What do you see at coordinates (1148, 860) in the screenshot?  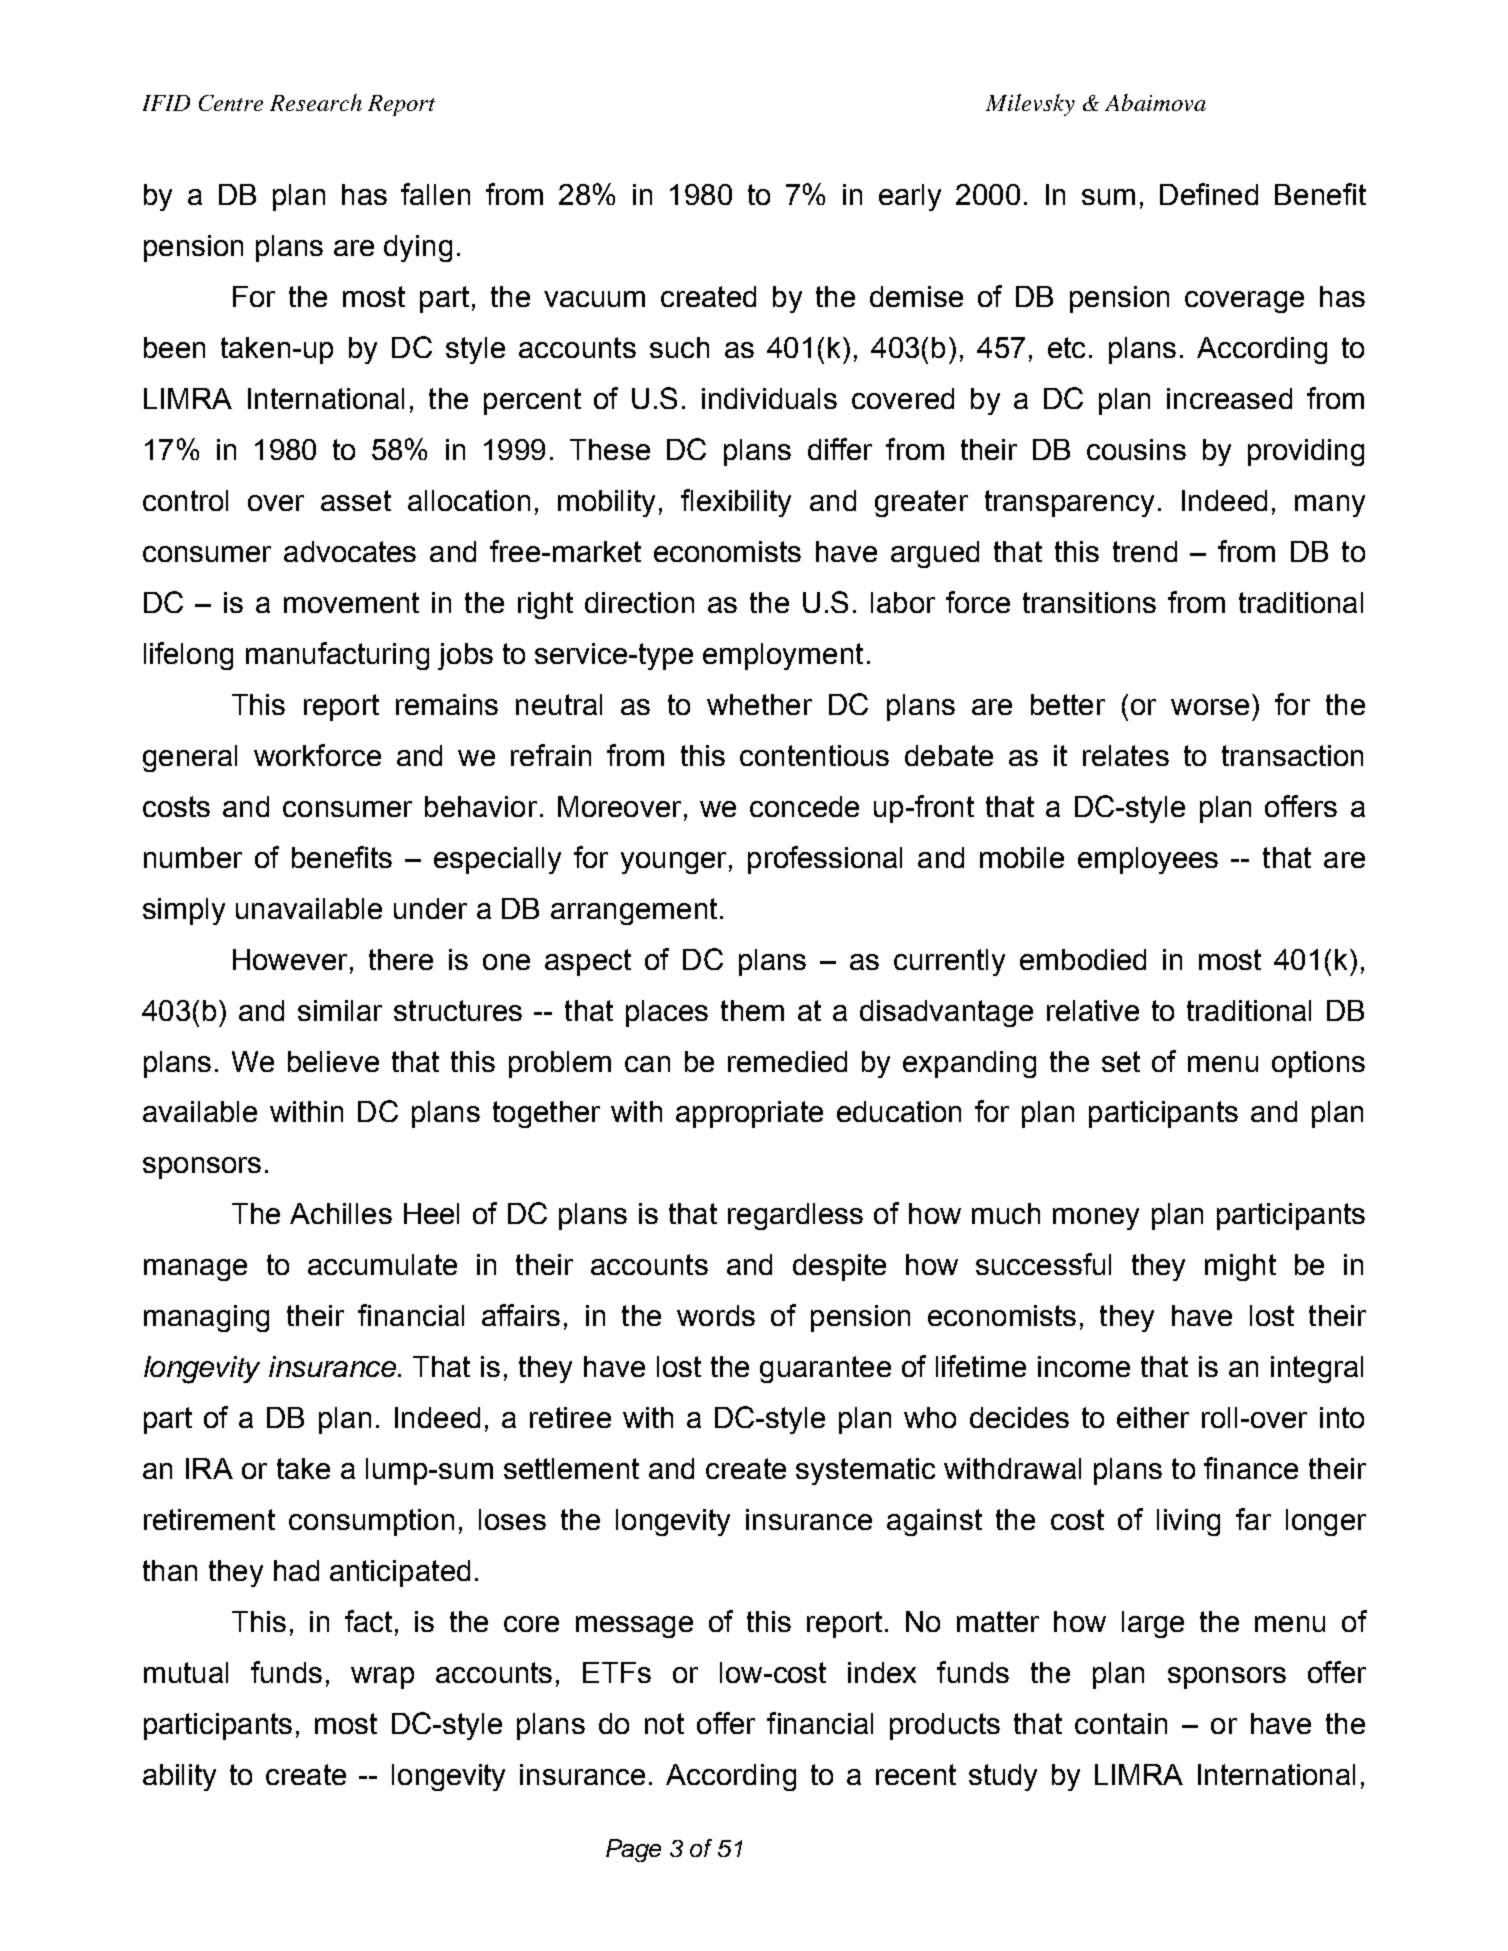 I see `employees` at bounding box center [1148, 860].
